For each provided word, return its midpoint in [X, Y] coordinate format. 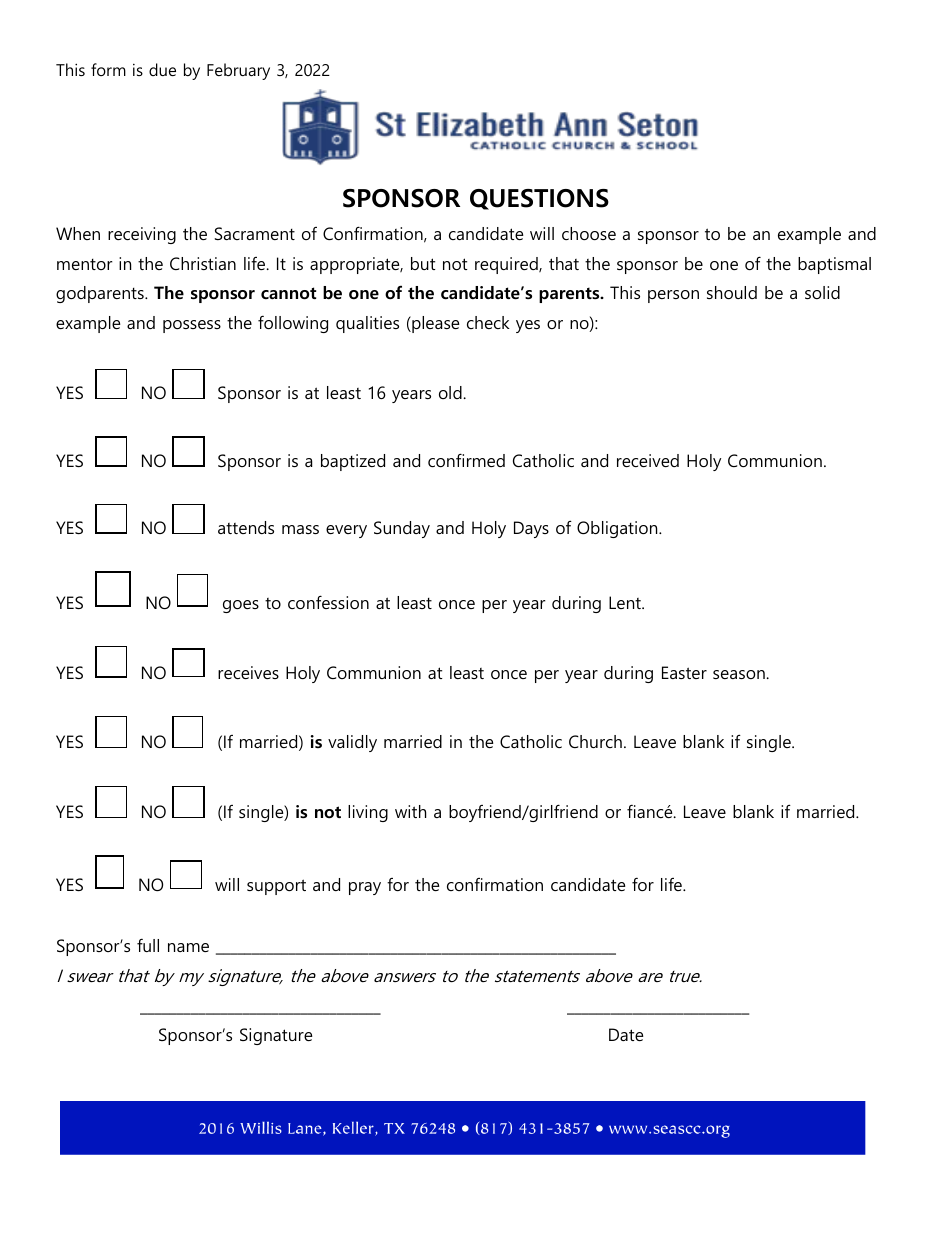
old [451, 392]
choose [589, 233]
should [732, 292]
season [740, 674]
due [162, 69]
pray [365, 888]
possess [192, 326]
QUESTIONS [539, 199]
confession [328, 602]
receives [248, 672]
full [148, 945]
